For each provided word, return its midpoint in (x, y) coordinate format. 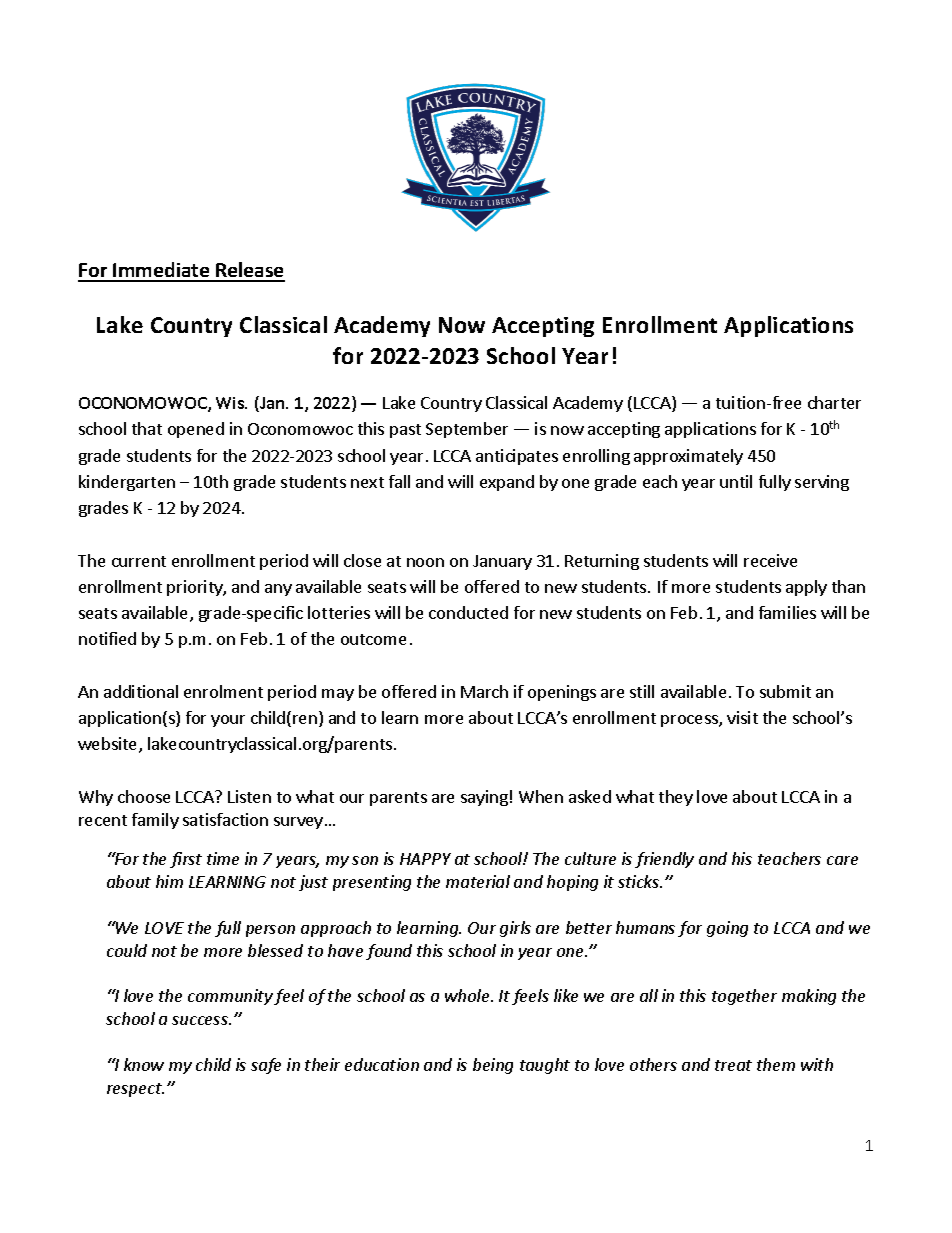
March (484, 691)
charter (834, 402)
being (493, 1066)
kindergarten (127, 483)
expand (507, 483)
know (144, 1064)
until (736, 481)
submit (785, 691)
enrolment (223, 691)
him (169, 881)
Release (249, 271)
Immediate (162, 271)
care (842, 860)
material (478, 881)
